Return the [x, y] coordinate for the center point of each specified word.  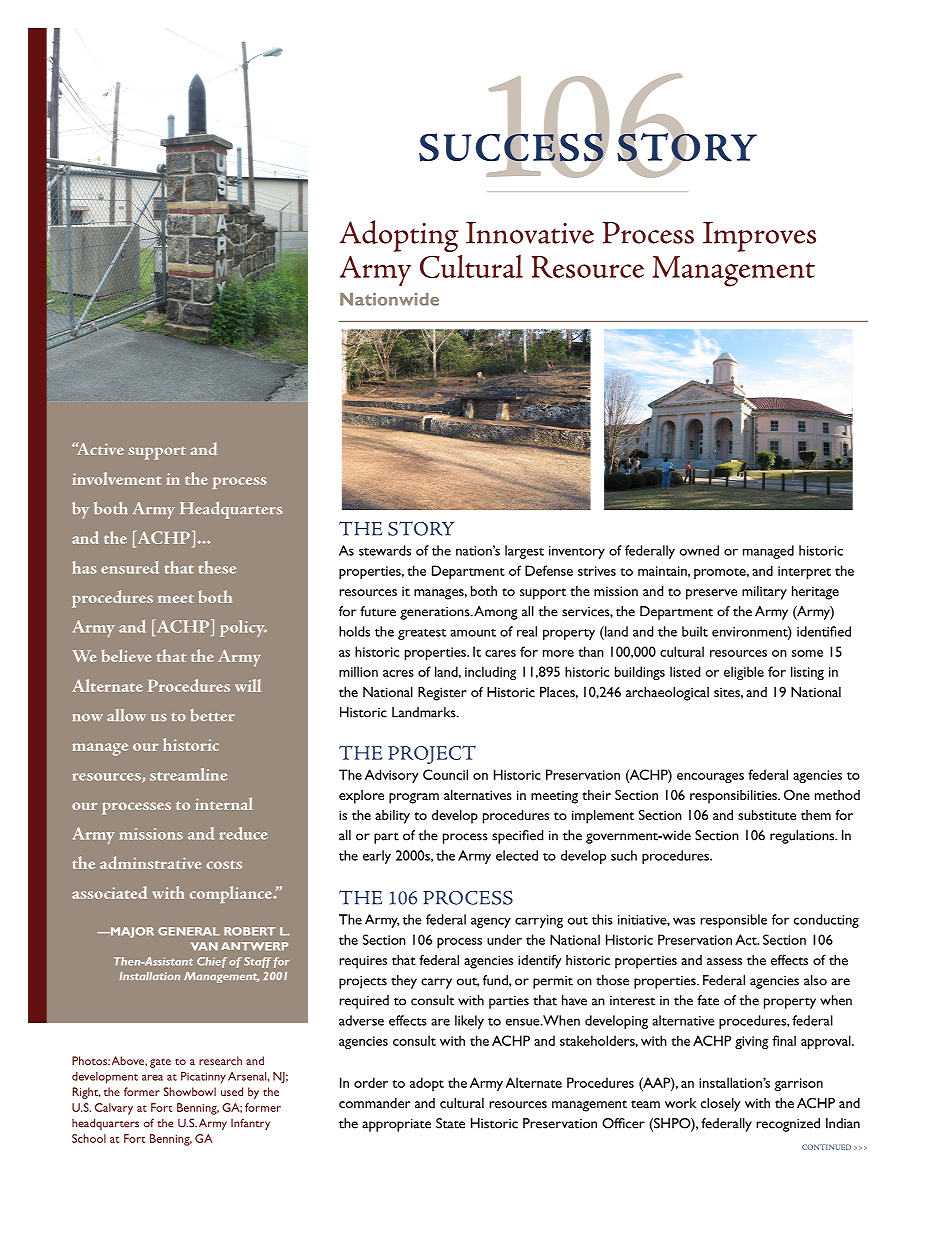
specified [517, 837]
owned [699, 550]
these [217, 567]
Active [100, 448]
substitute [767, 815]
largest [524, 552]
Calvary [114, 1109]
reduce [243, 833]
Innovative [530, 233]
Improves [759, 237]
